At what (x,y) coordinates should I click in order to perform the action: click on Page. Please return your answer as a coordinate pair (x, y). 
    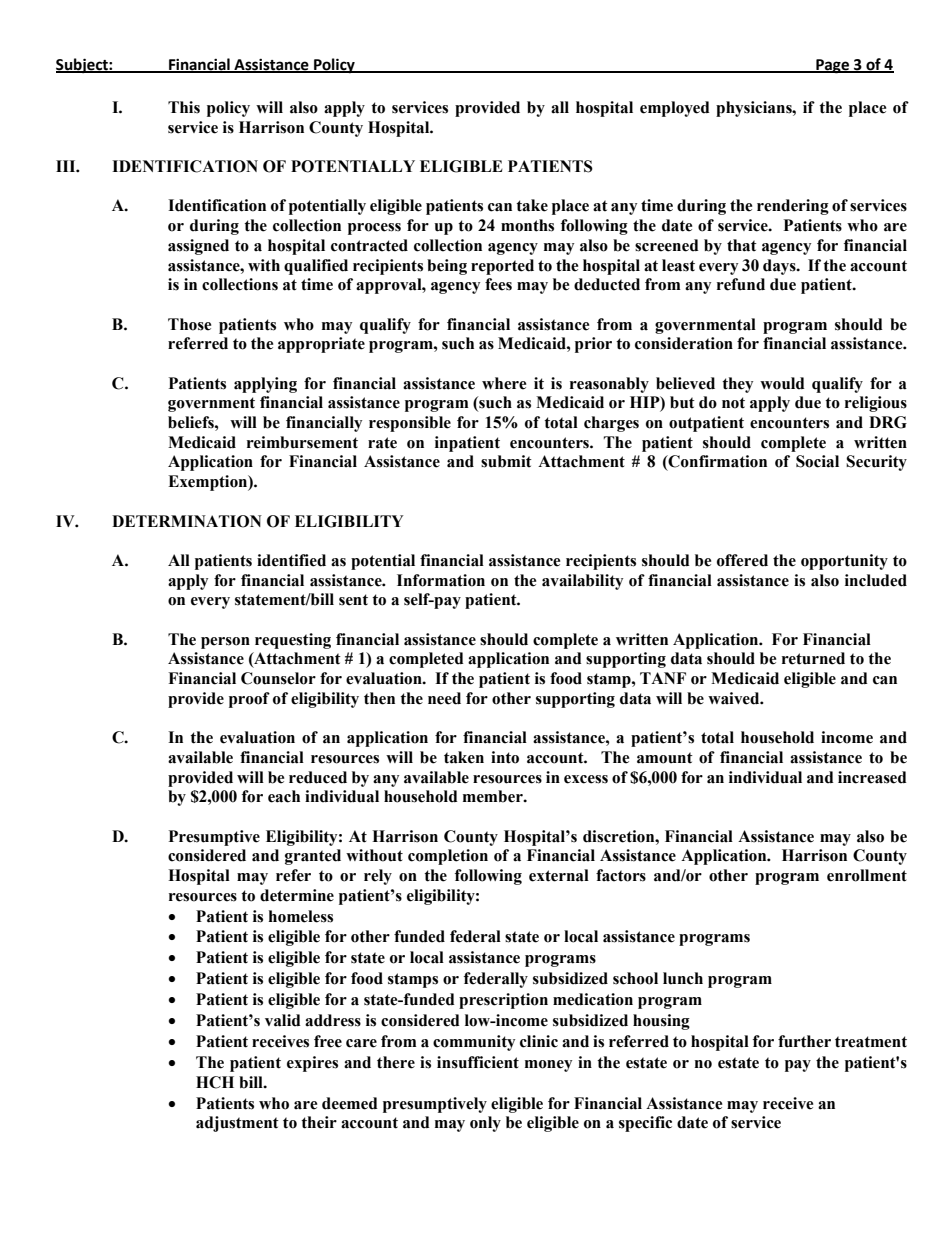
    Looking at the image, I should click on (832, 66).
